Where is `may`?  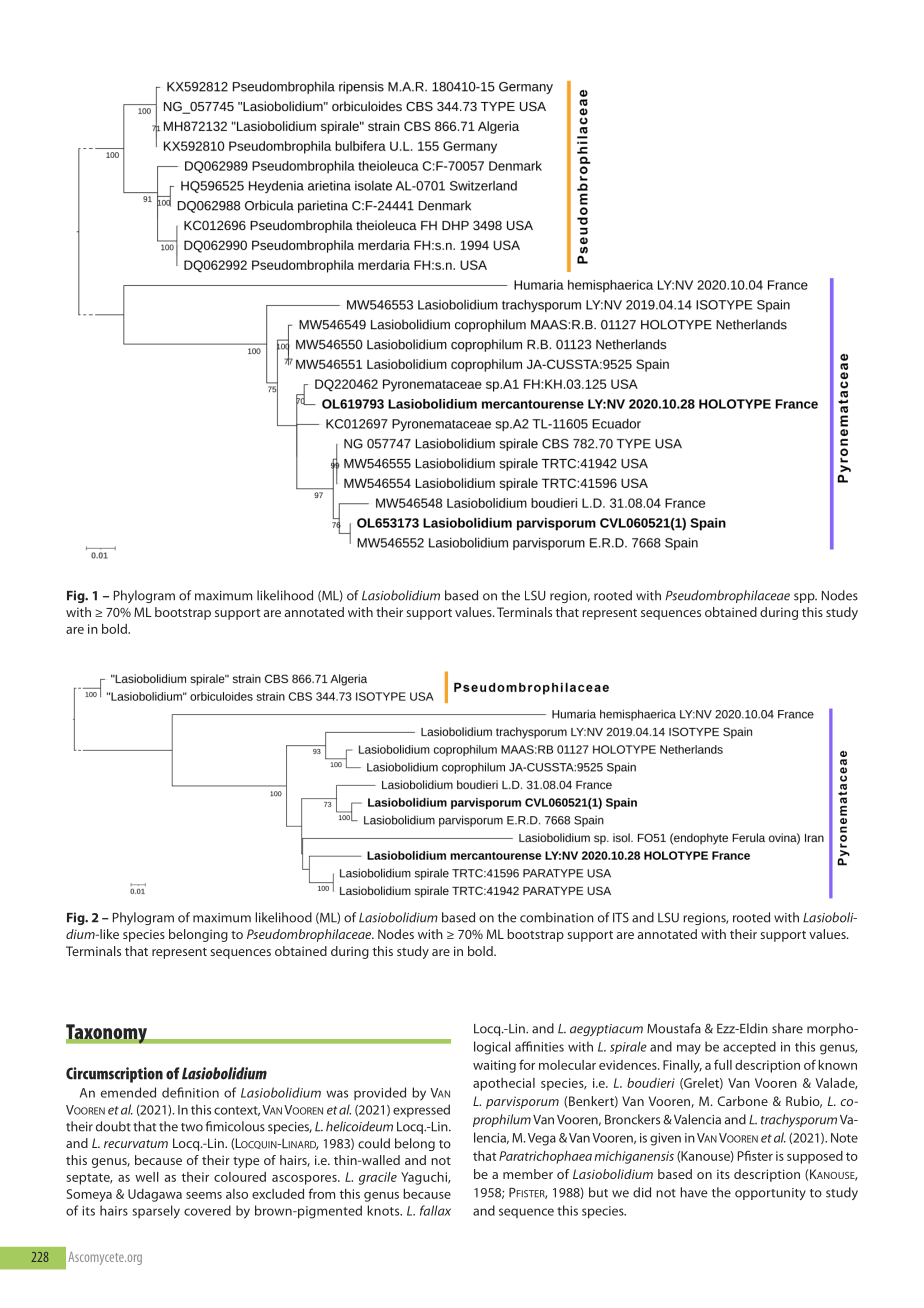
may is located at coordinates (689, 1049).
